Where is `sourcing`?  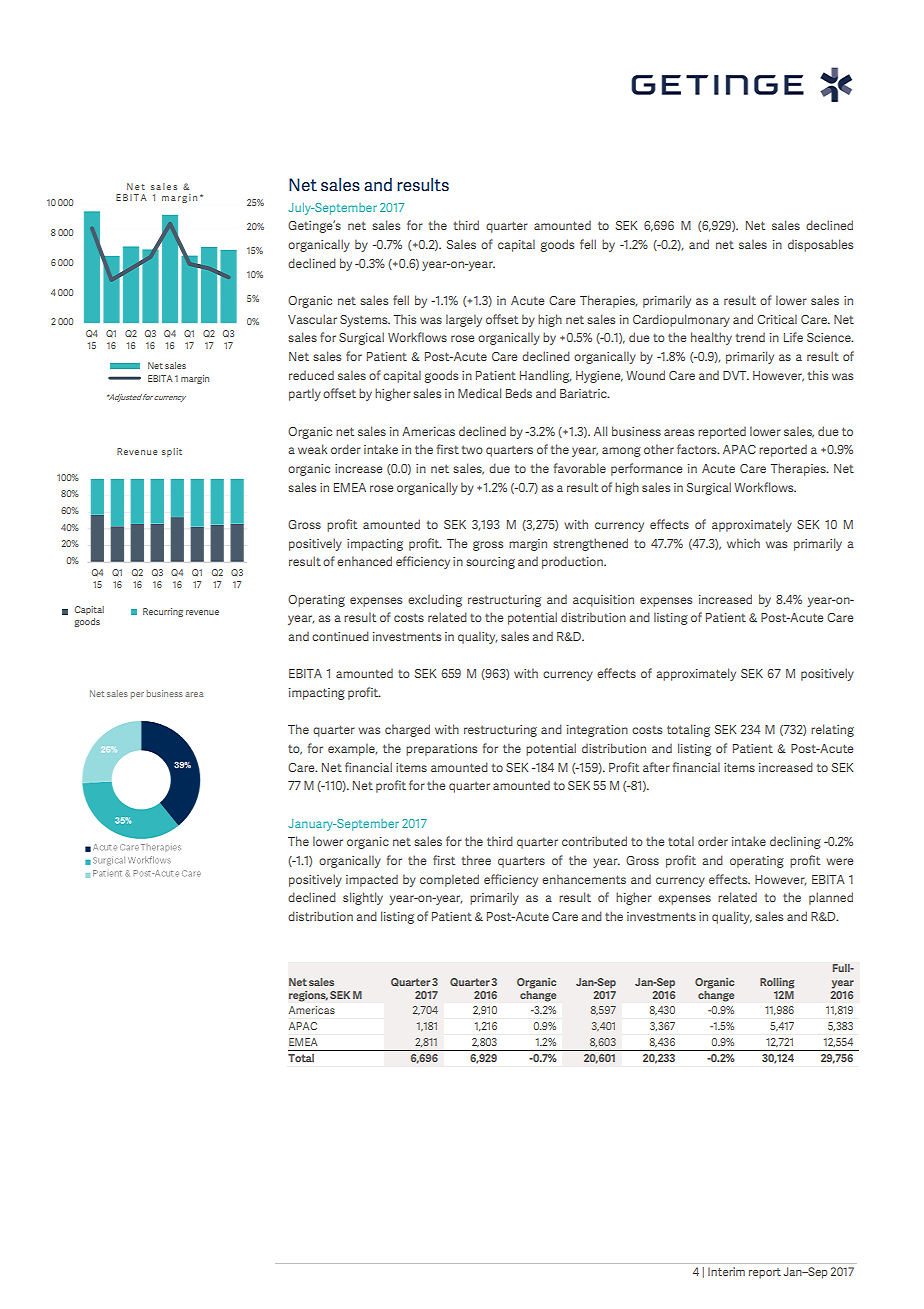
sourcing is located at coordinates (490, 563).
